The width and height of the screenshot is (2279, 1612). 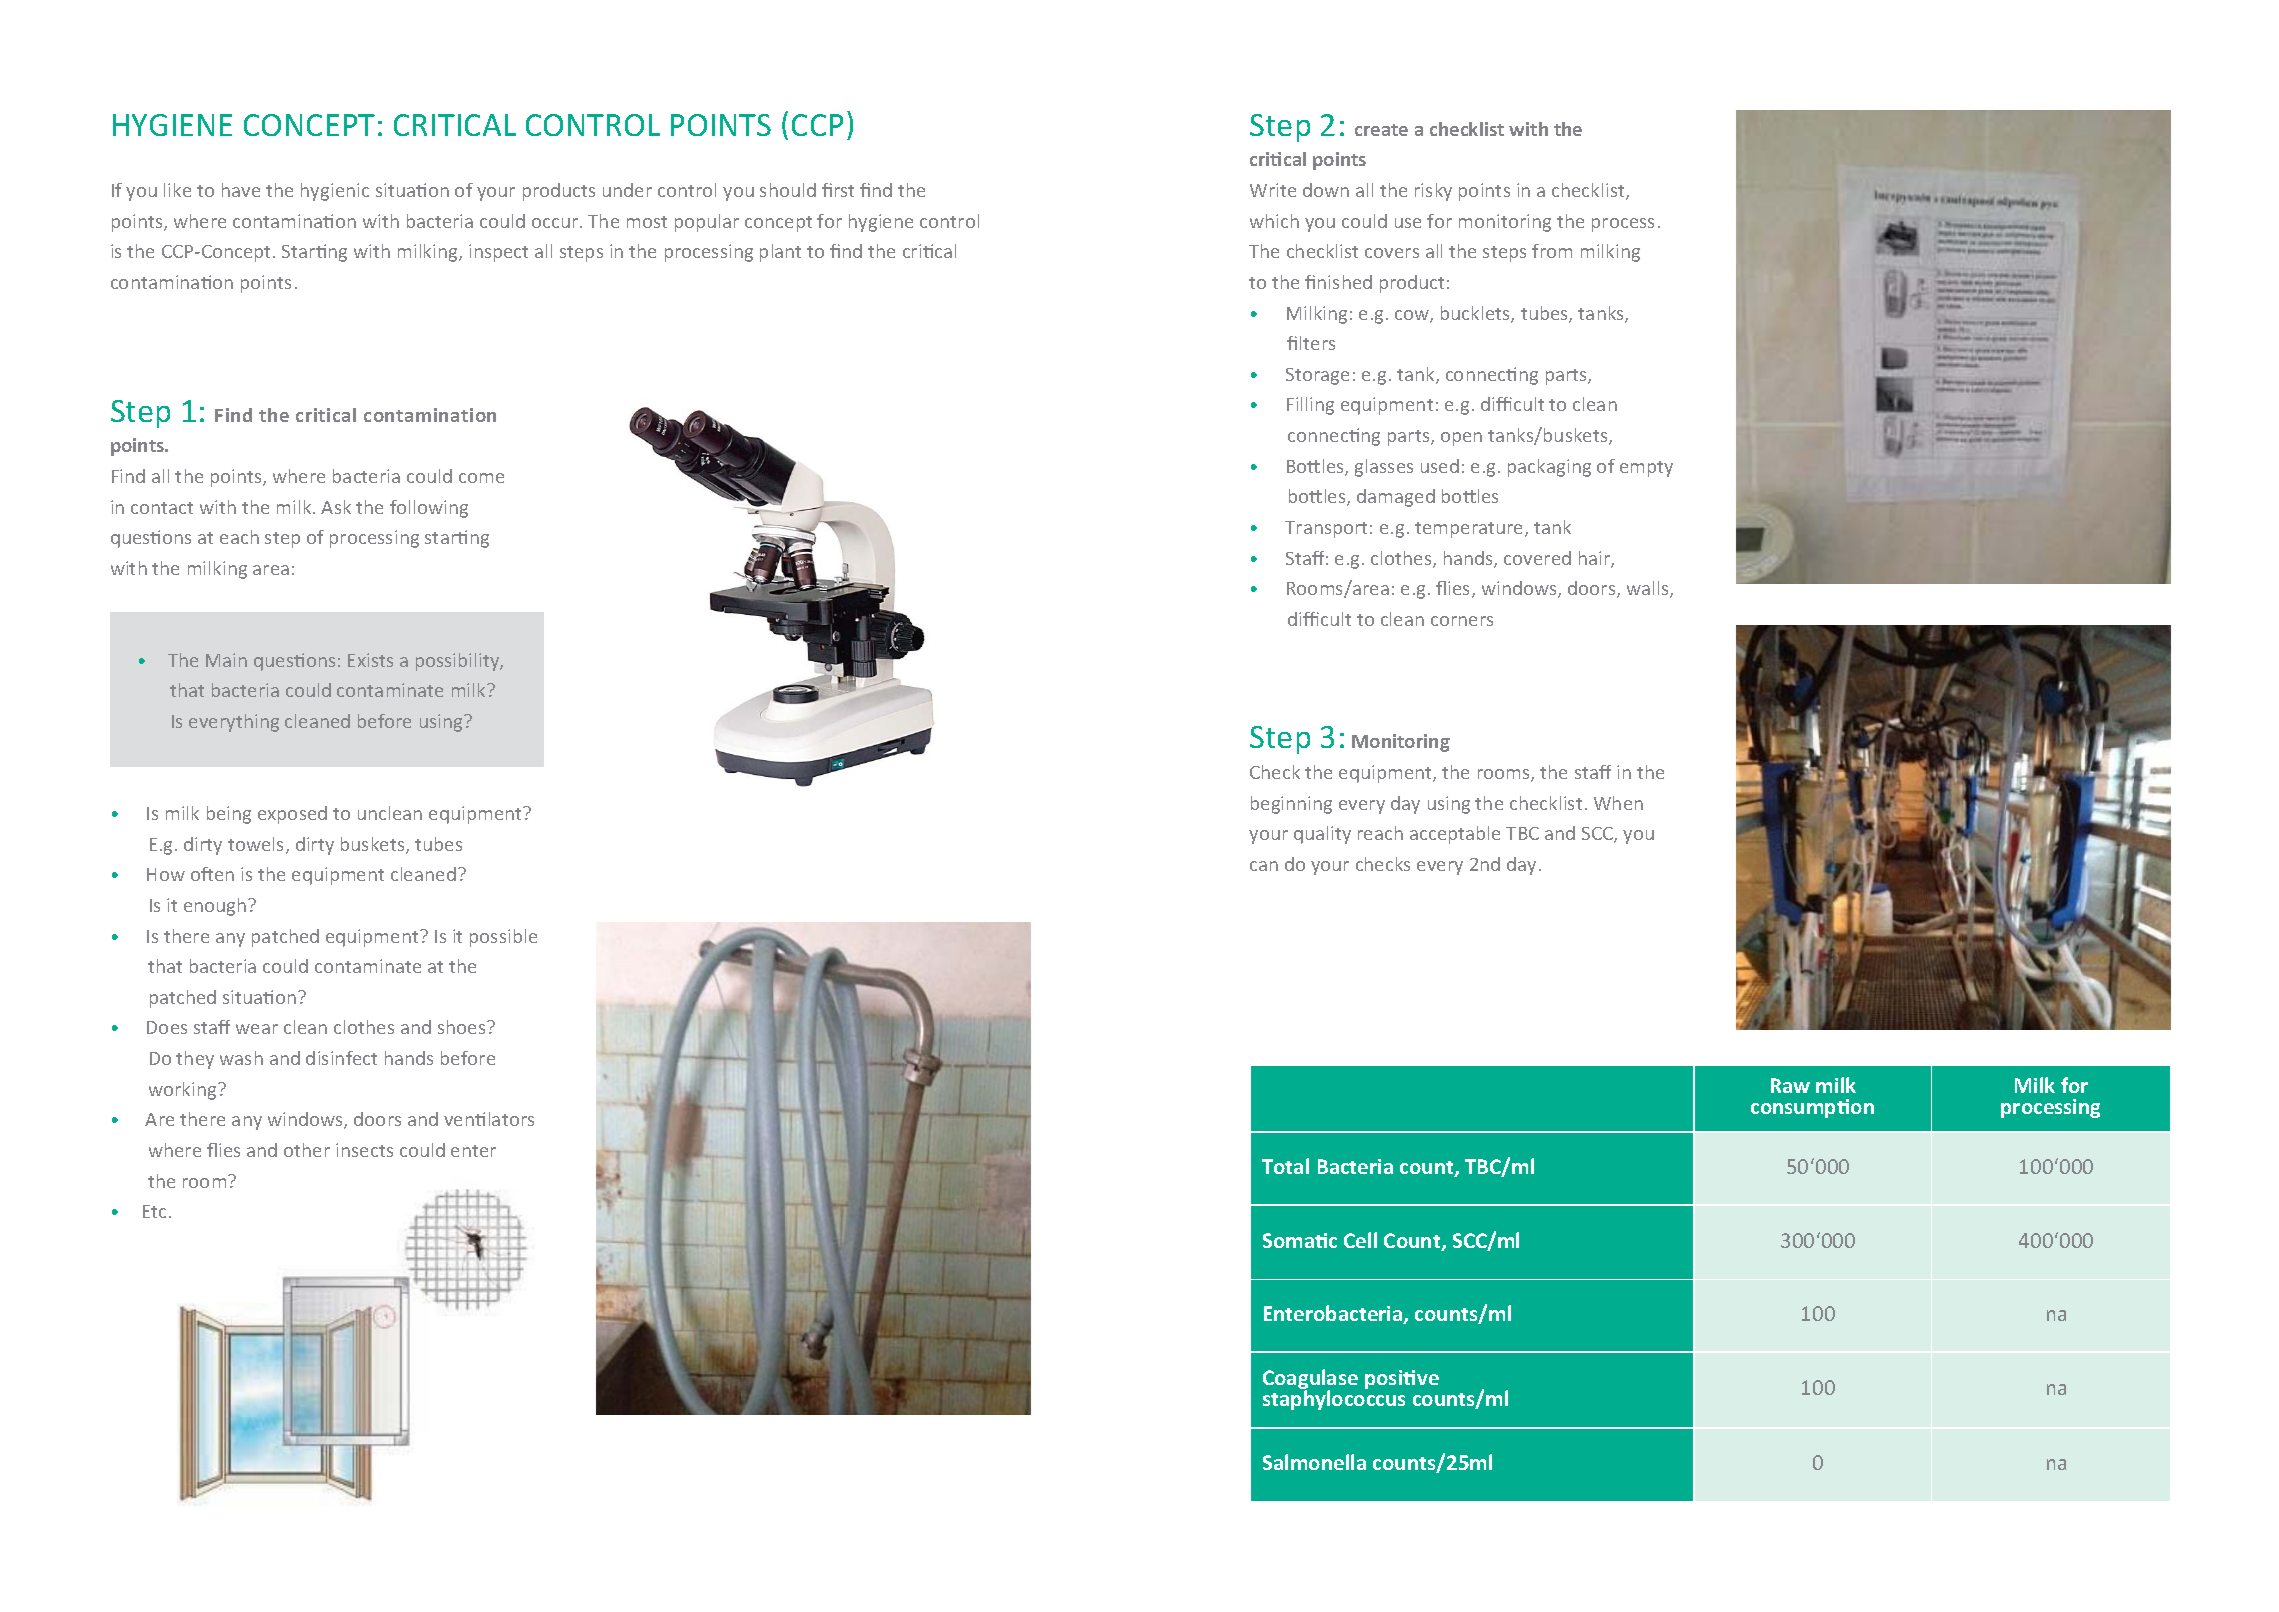 I want to click on positive, so click(x=1402, y=1379).
